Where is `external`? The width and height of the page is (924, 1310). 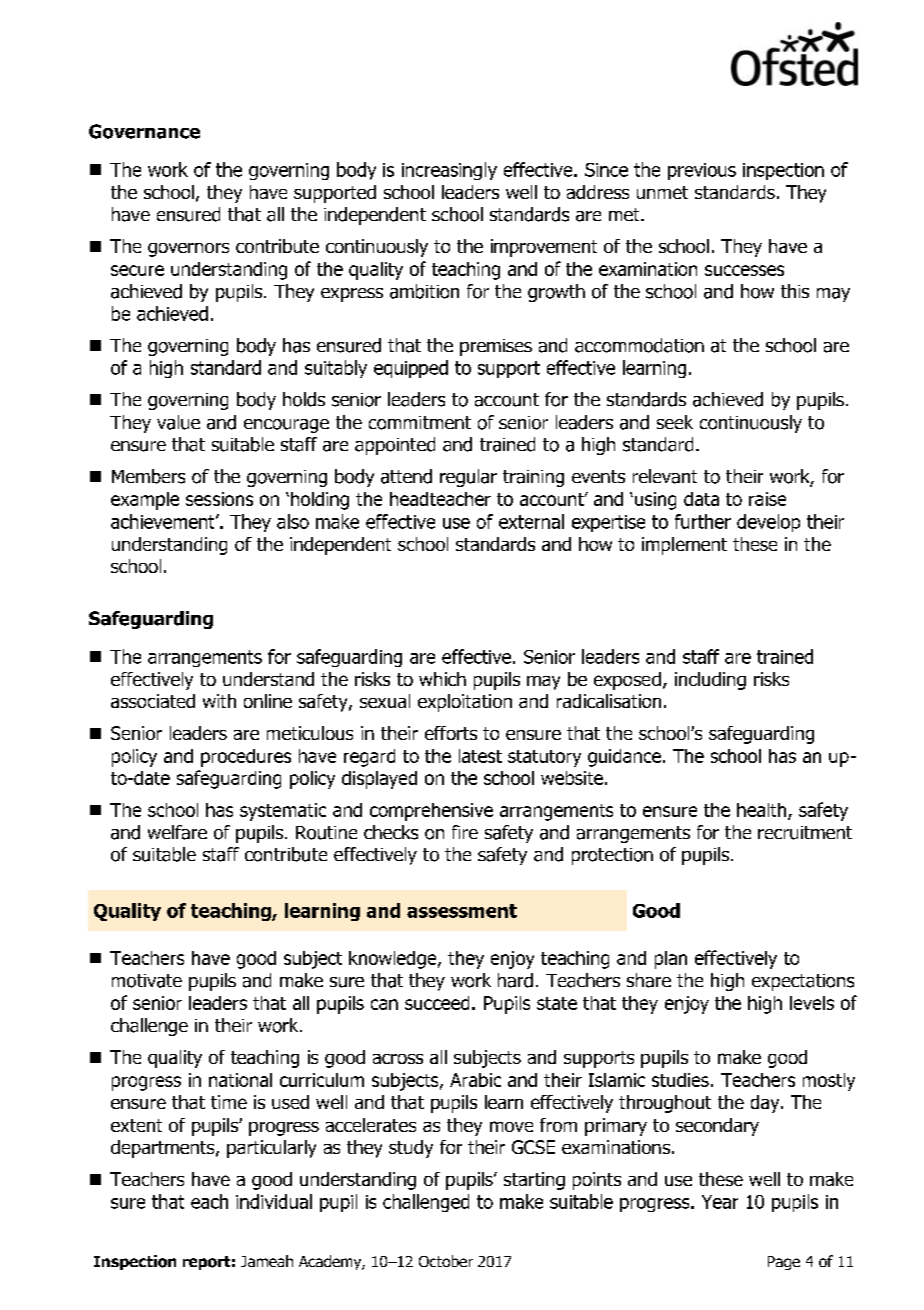
external is located at coordinates (531, 521).
